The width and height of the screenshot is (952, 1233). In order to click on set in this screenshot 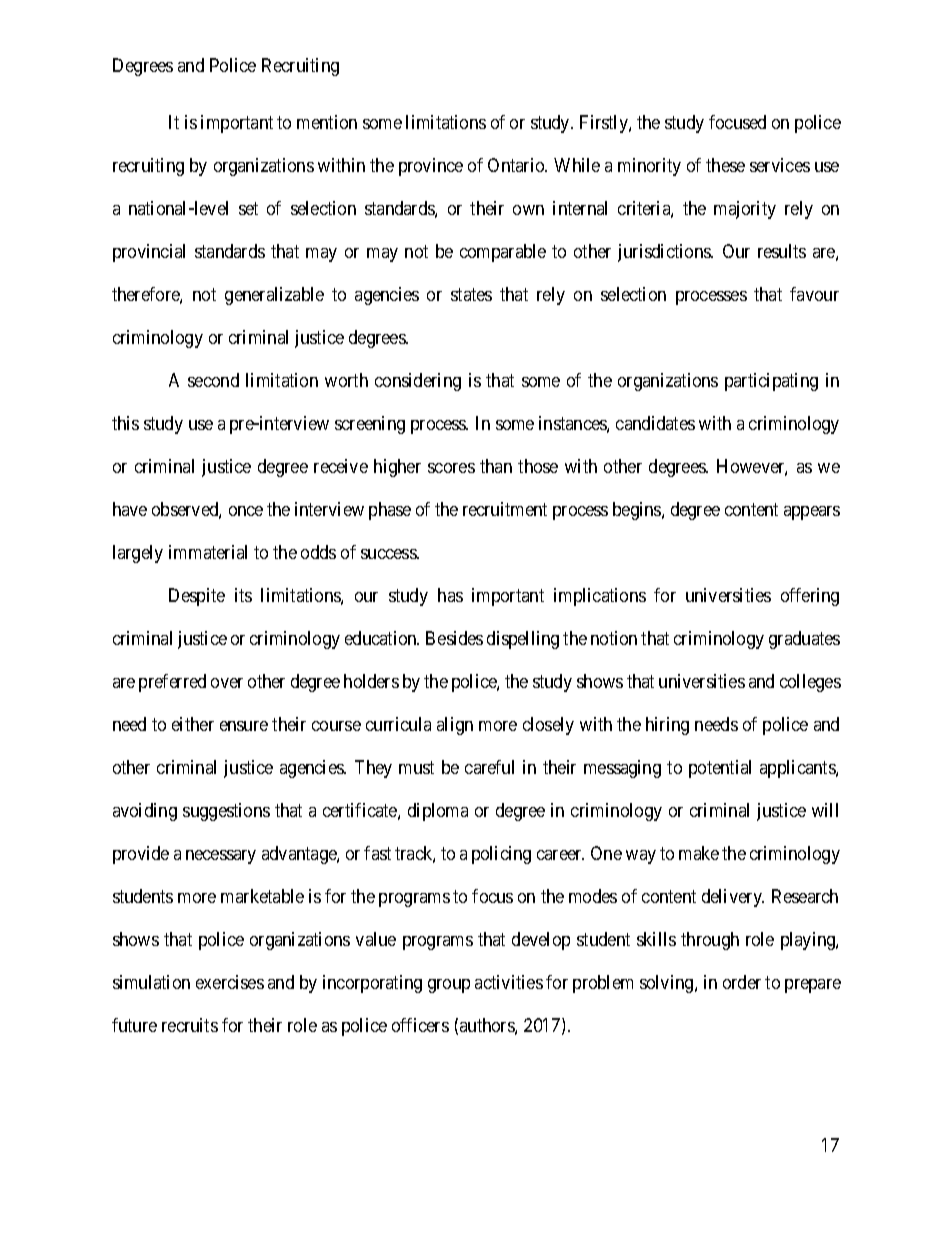, I will do `click(248, 208)`.
